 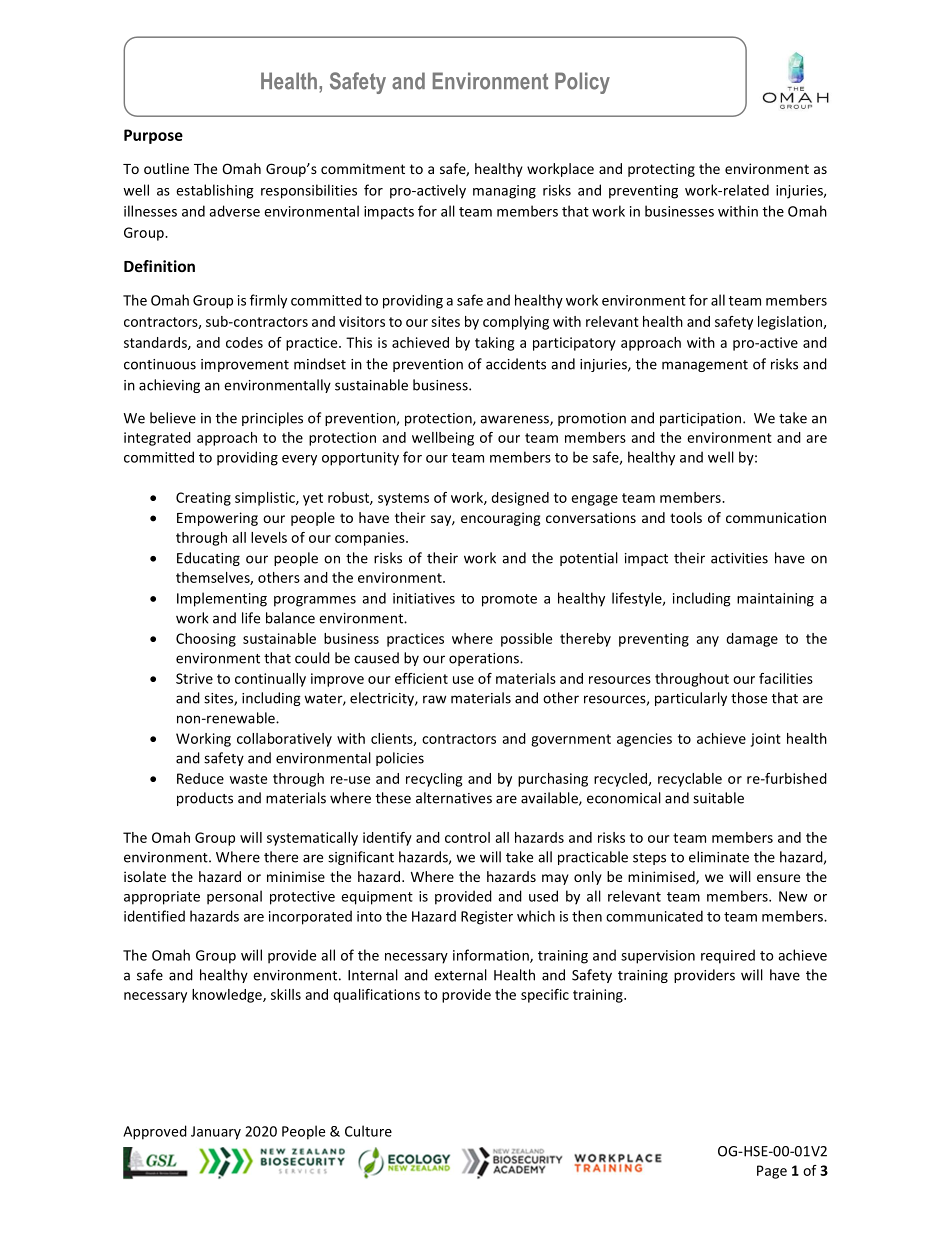 What do you see at coordinates (705, 366) in the document?
I see `management` at bounding box center [705, 366].
